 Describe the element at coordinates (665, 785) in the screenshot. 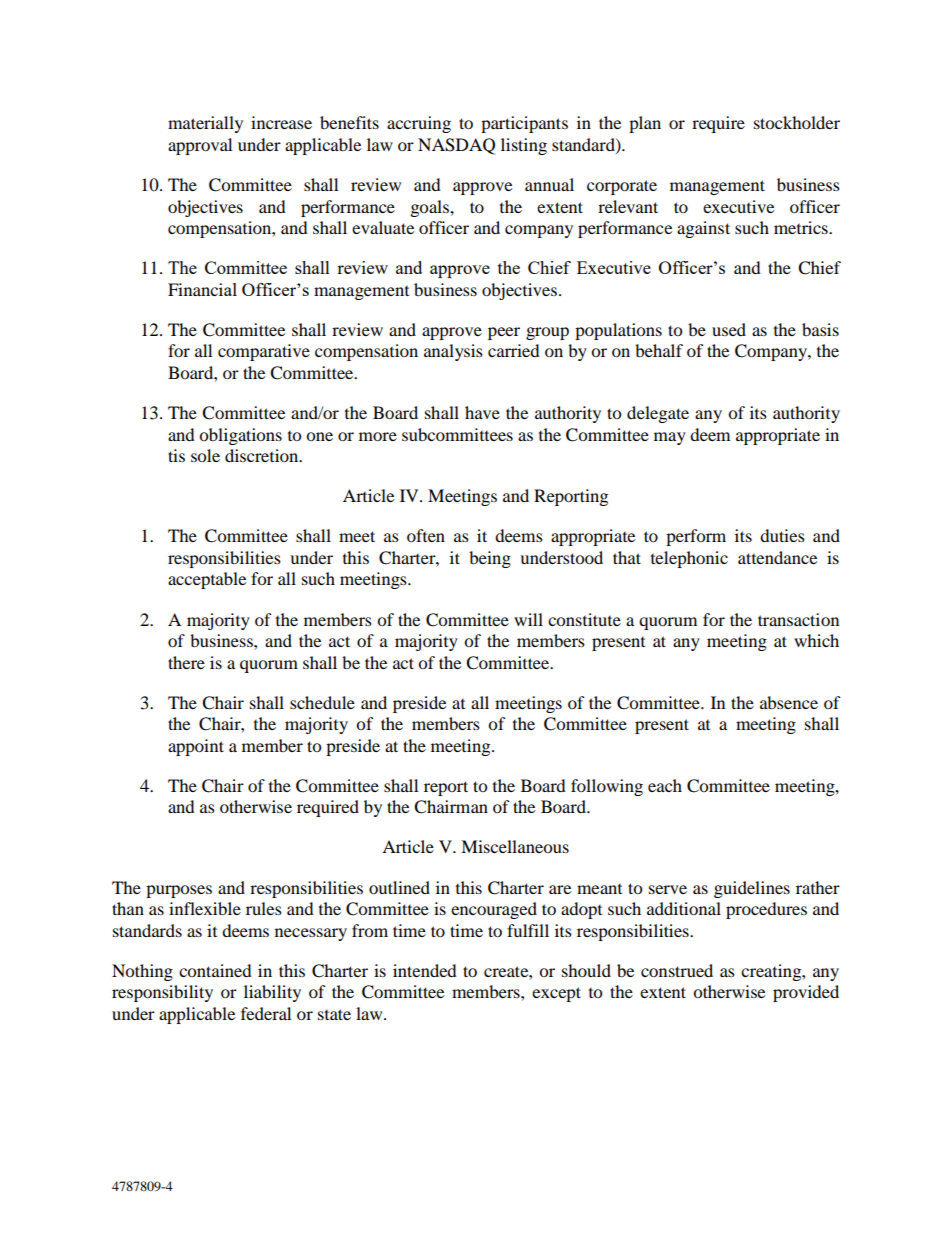

I see `each` at that location.
